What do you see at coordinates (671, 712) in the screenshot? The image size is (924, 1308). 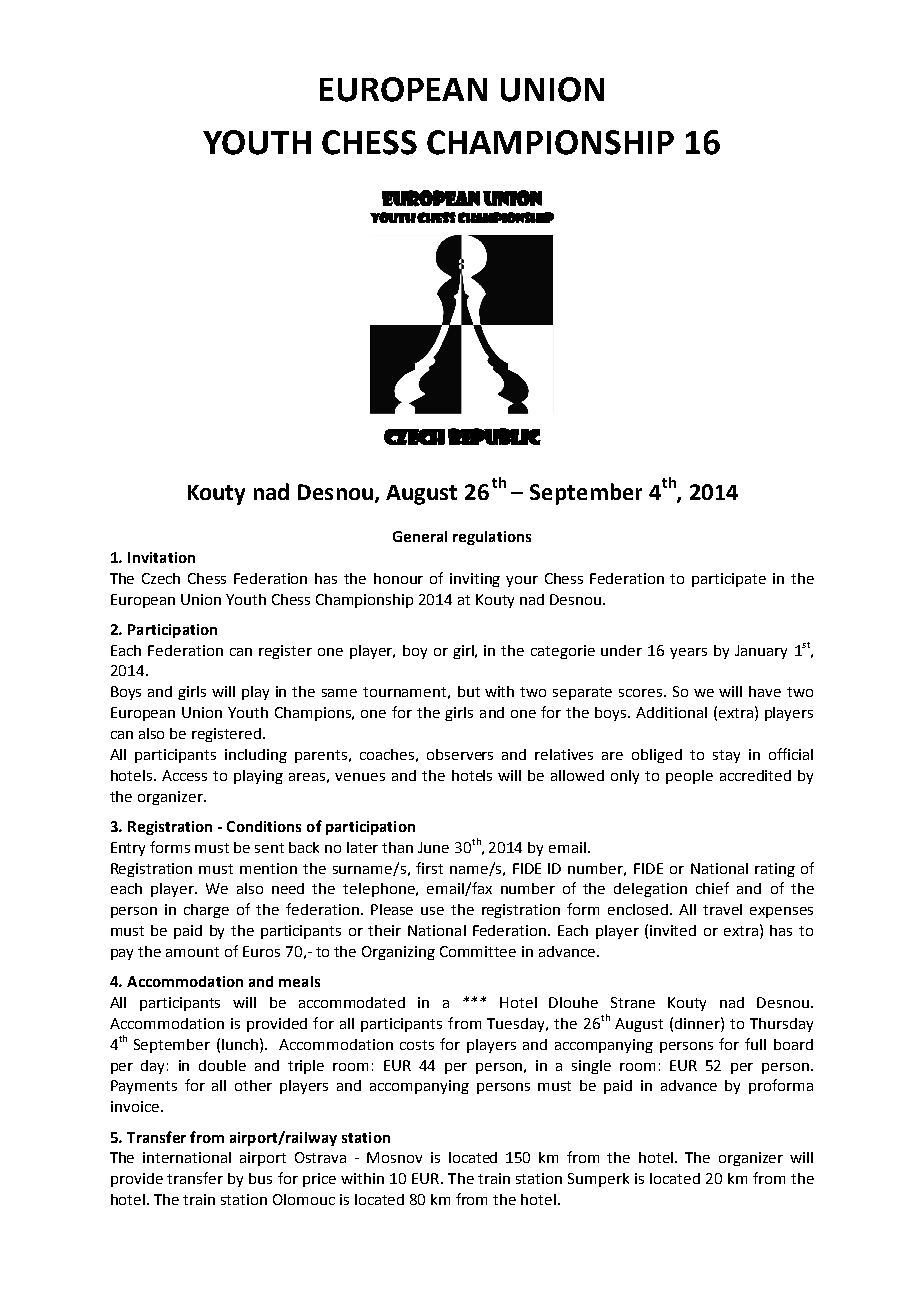 I see `Additional` at bounding box center [671, 712].
